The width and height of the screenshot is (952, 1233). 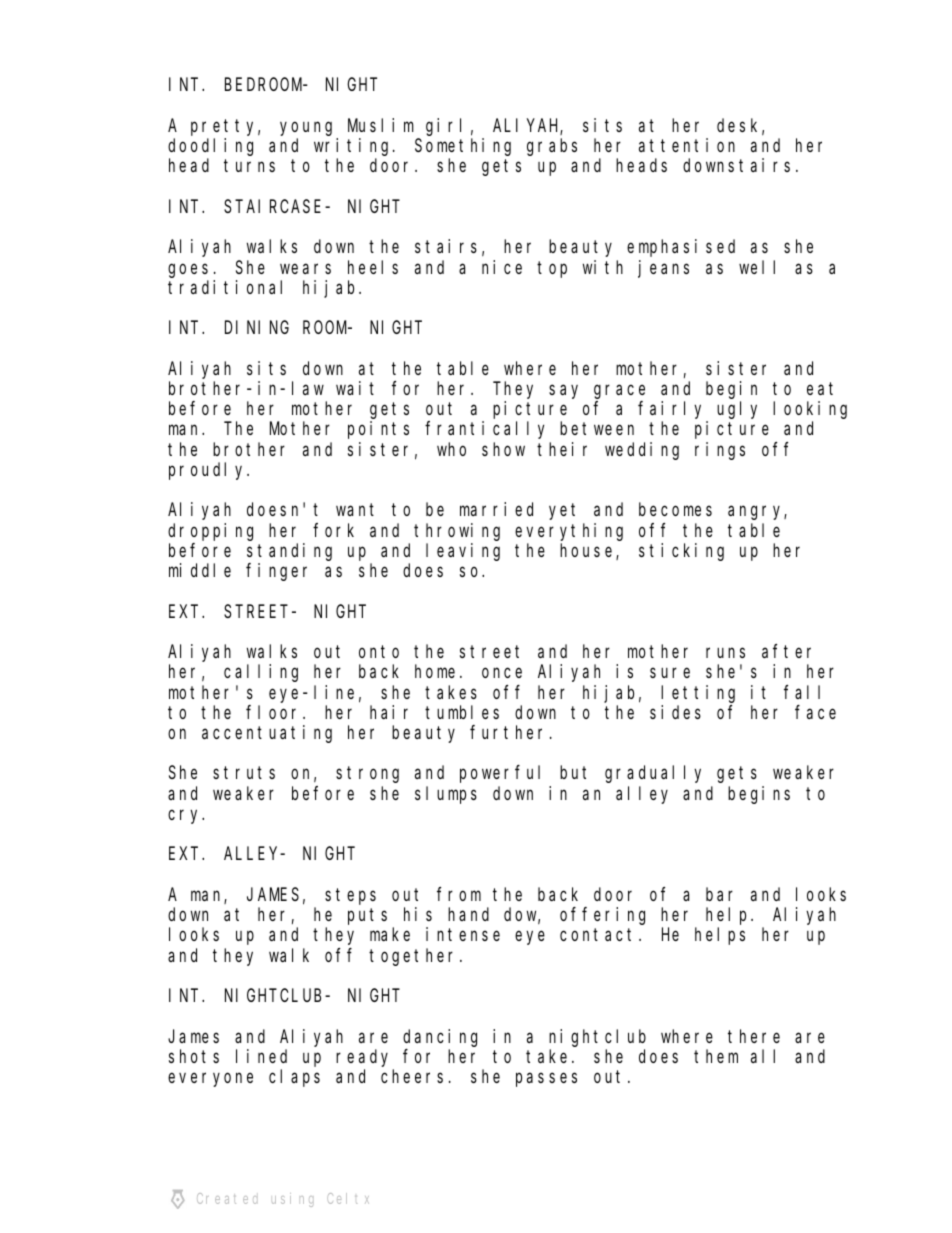 I want to click on Something, so click(x=463, y=147).
